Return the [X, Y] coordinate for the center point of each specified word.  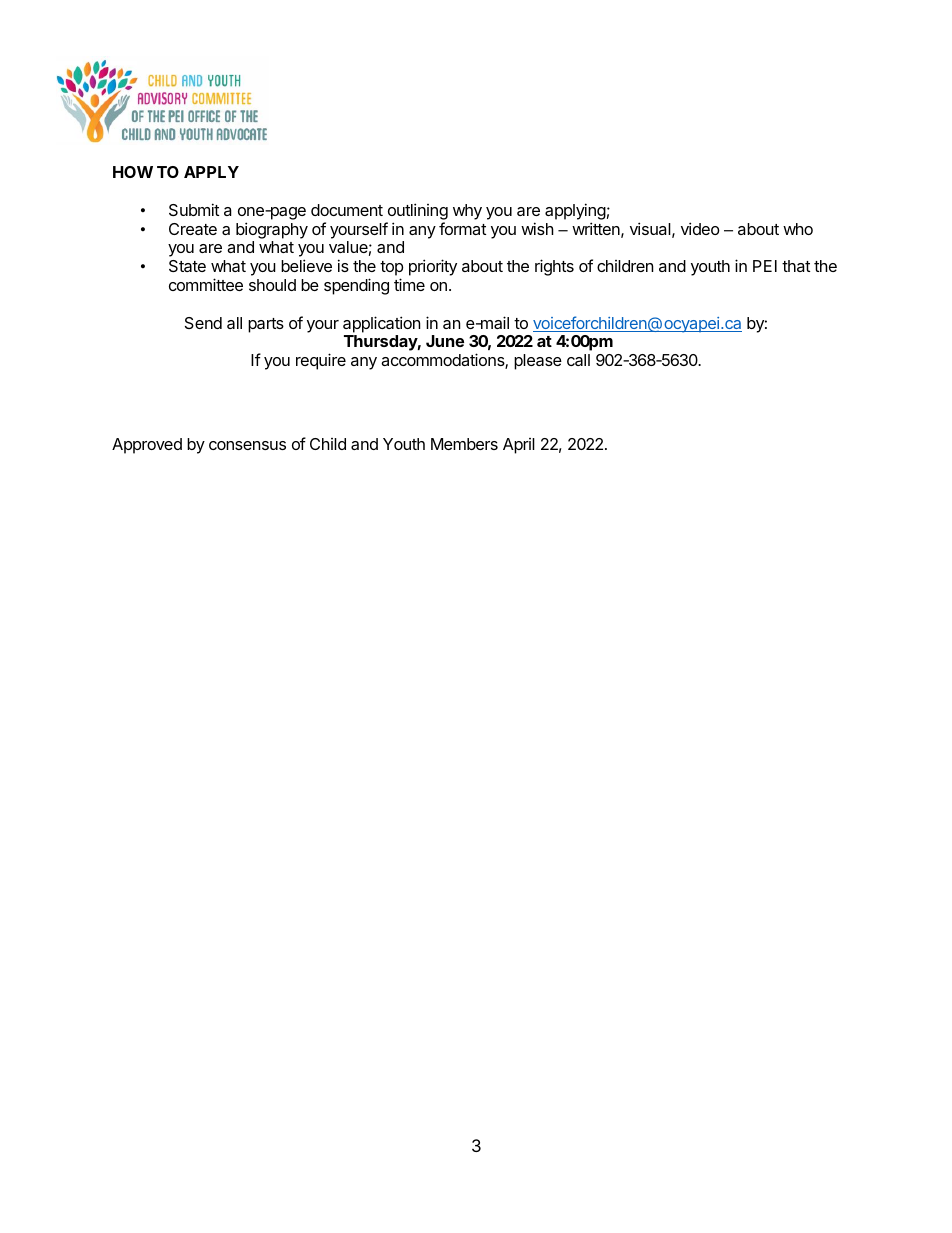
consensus [247, 445]
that [796, 266]
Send [203, 323]
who [798, 229]
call [578, 360]
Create [193, 229]
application [381, 324]
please [538, 362]
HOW [133, 172]
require [321, 361]
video [700, 228]
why [467, 212]
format [462, 228]
